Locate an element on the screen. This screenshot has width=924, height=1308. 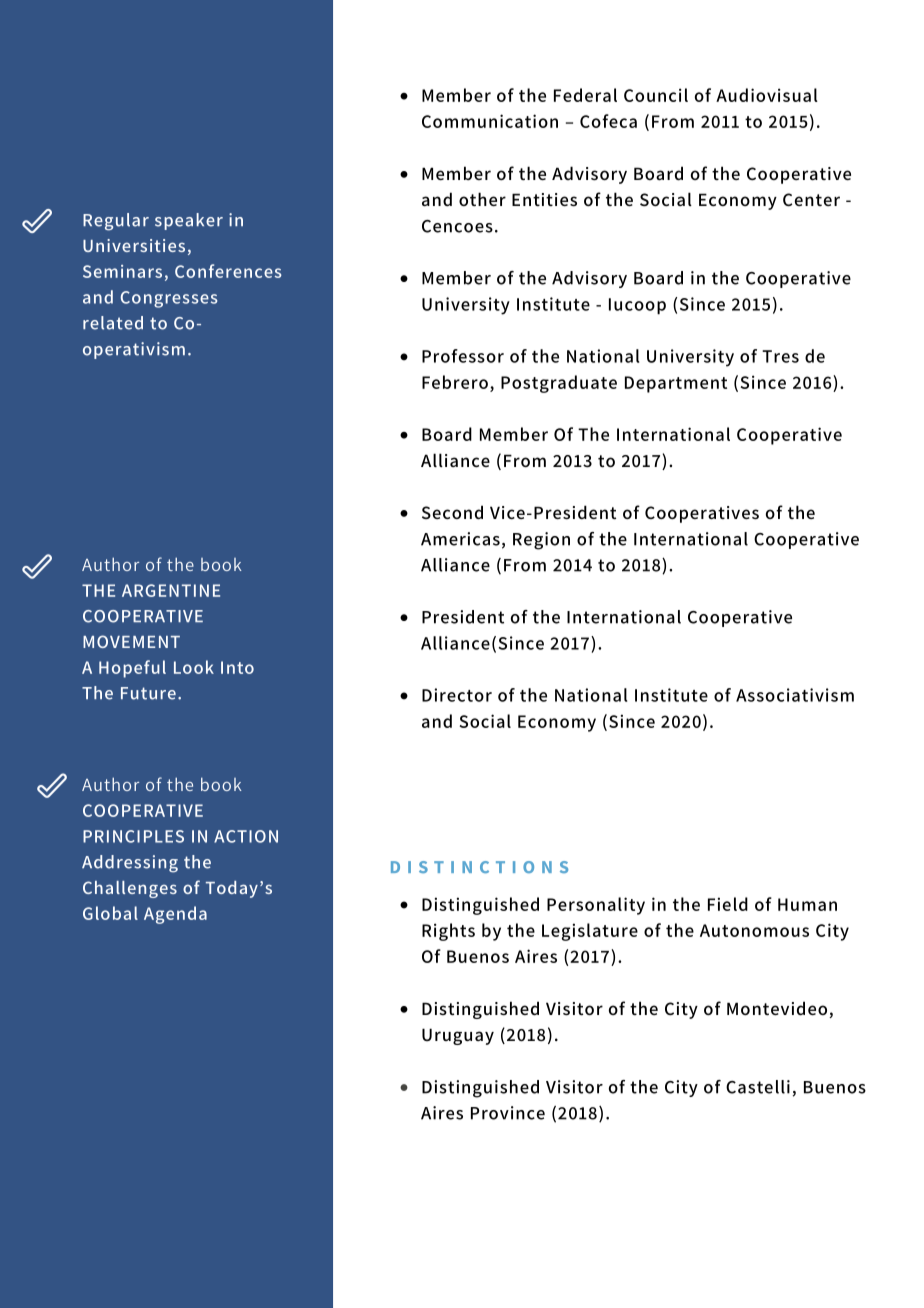
Communication is located at coordinates (490, 121).
